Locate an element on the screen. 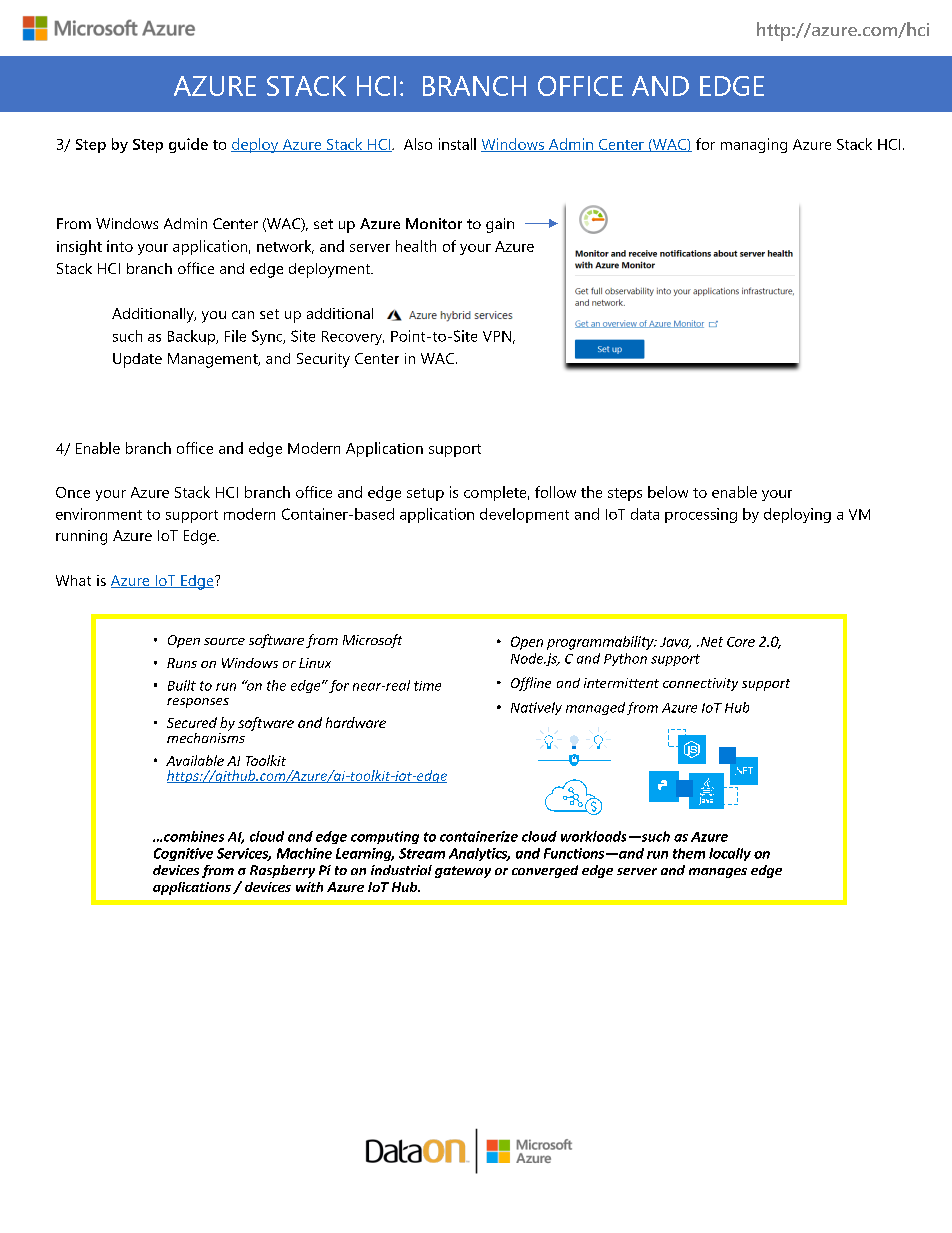  industrial is located at coordinates (401, 870).
